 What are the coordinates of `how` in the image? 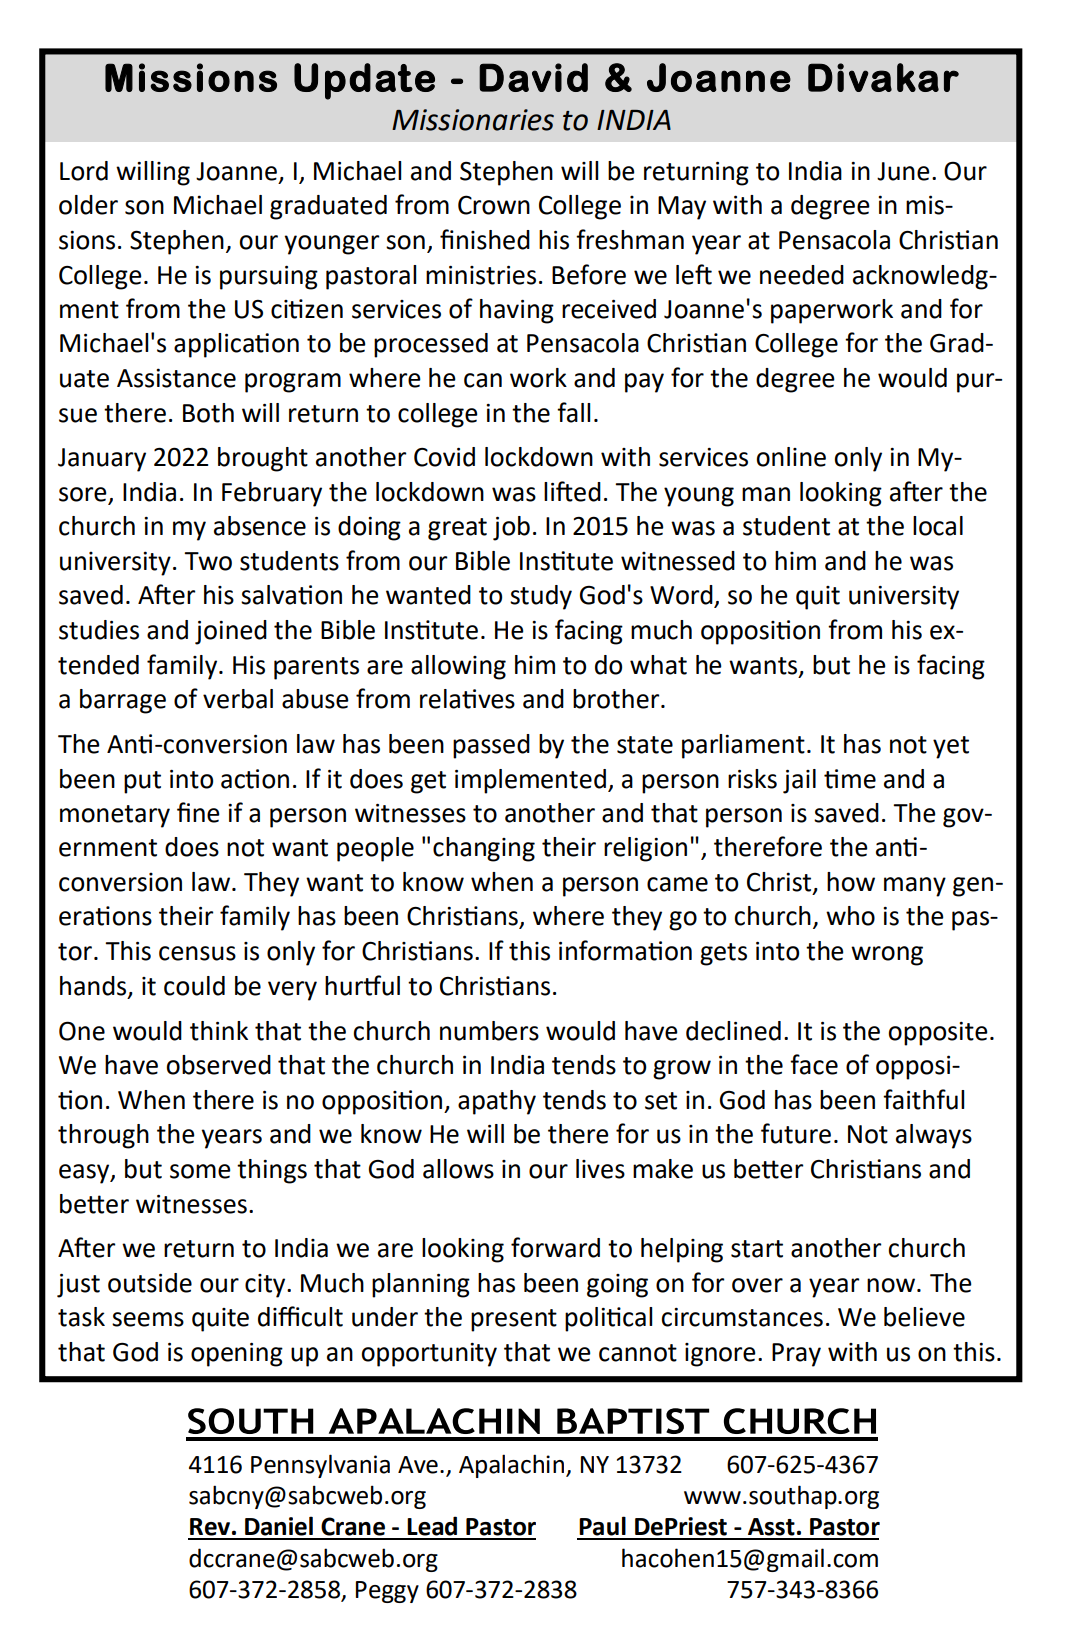 It's located at (851, 882).
